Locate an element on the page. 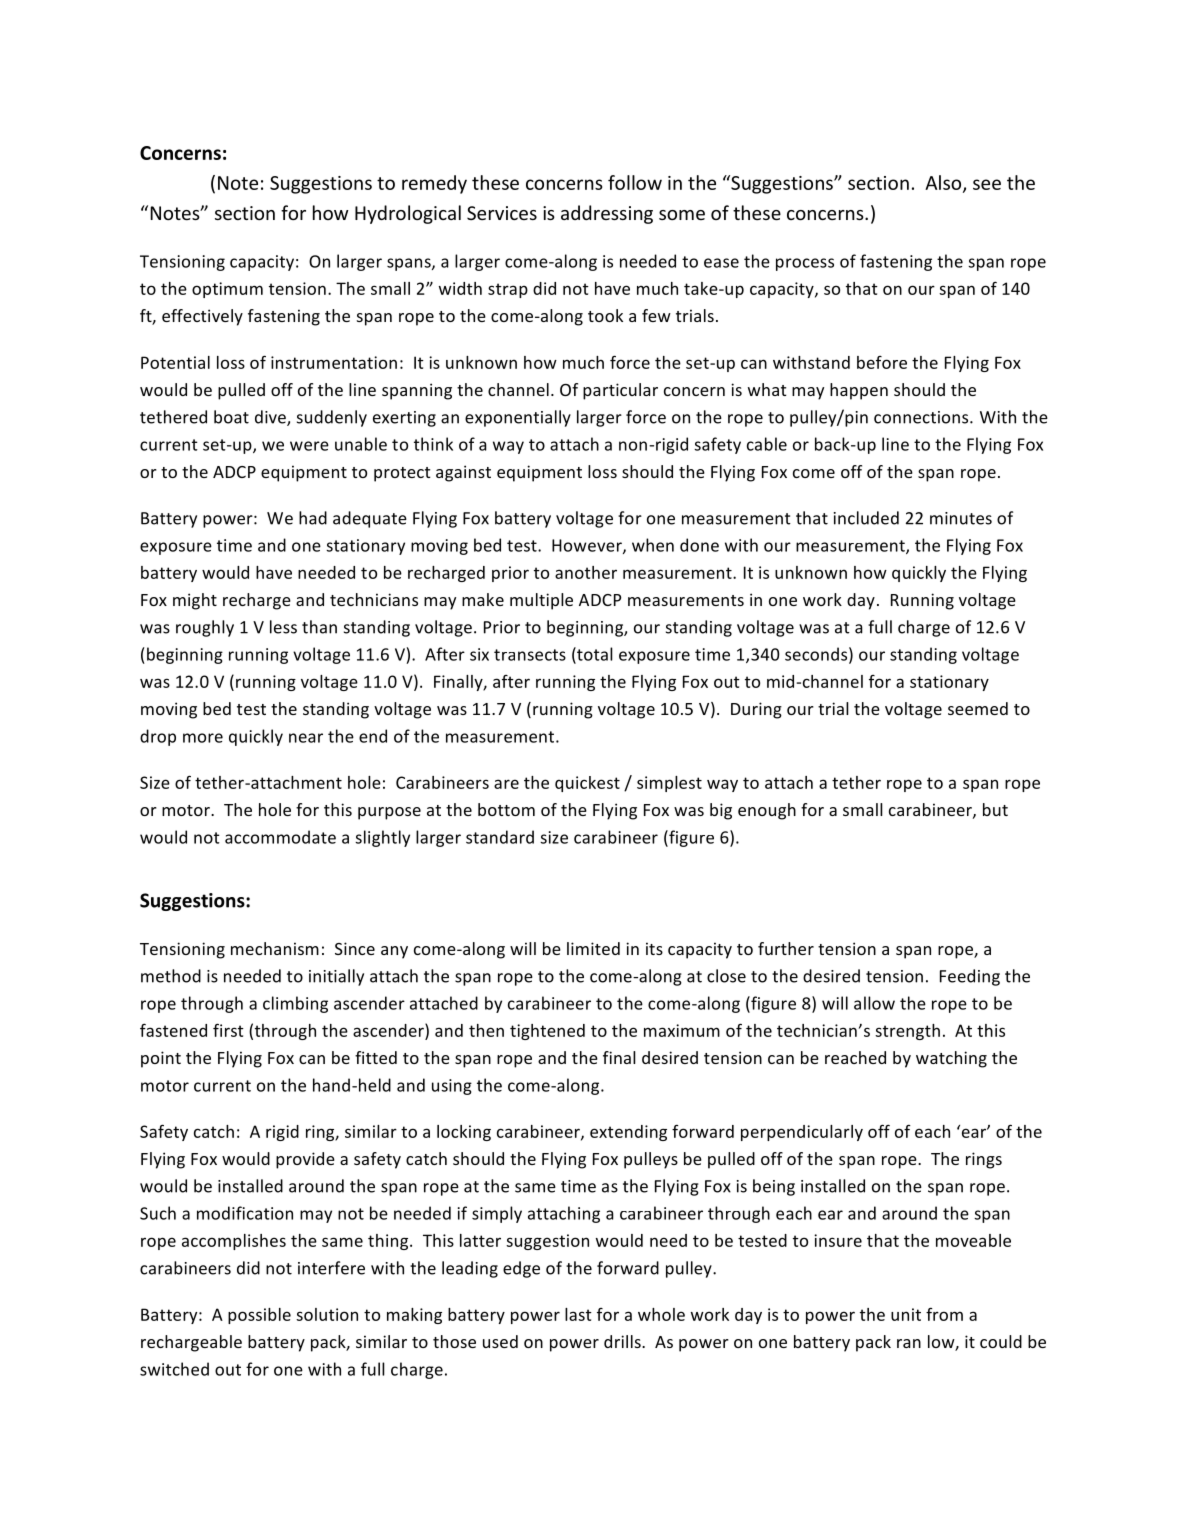 The image size is (1188, 1537). addressing is located at coordinates (607, 214).
